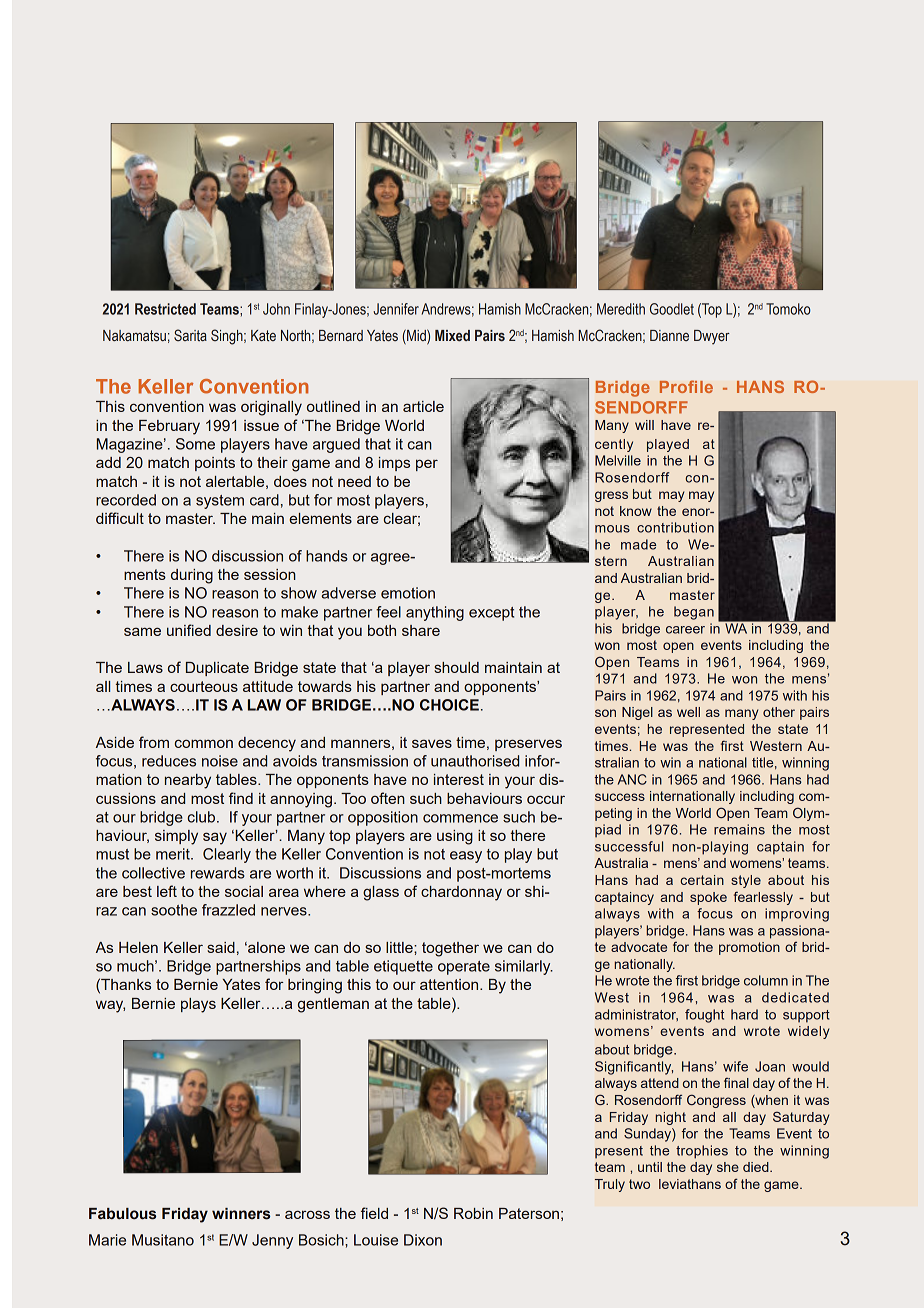  I want to click on ANC, so click(632, 779).
